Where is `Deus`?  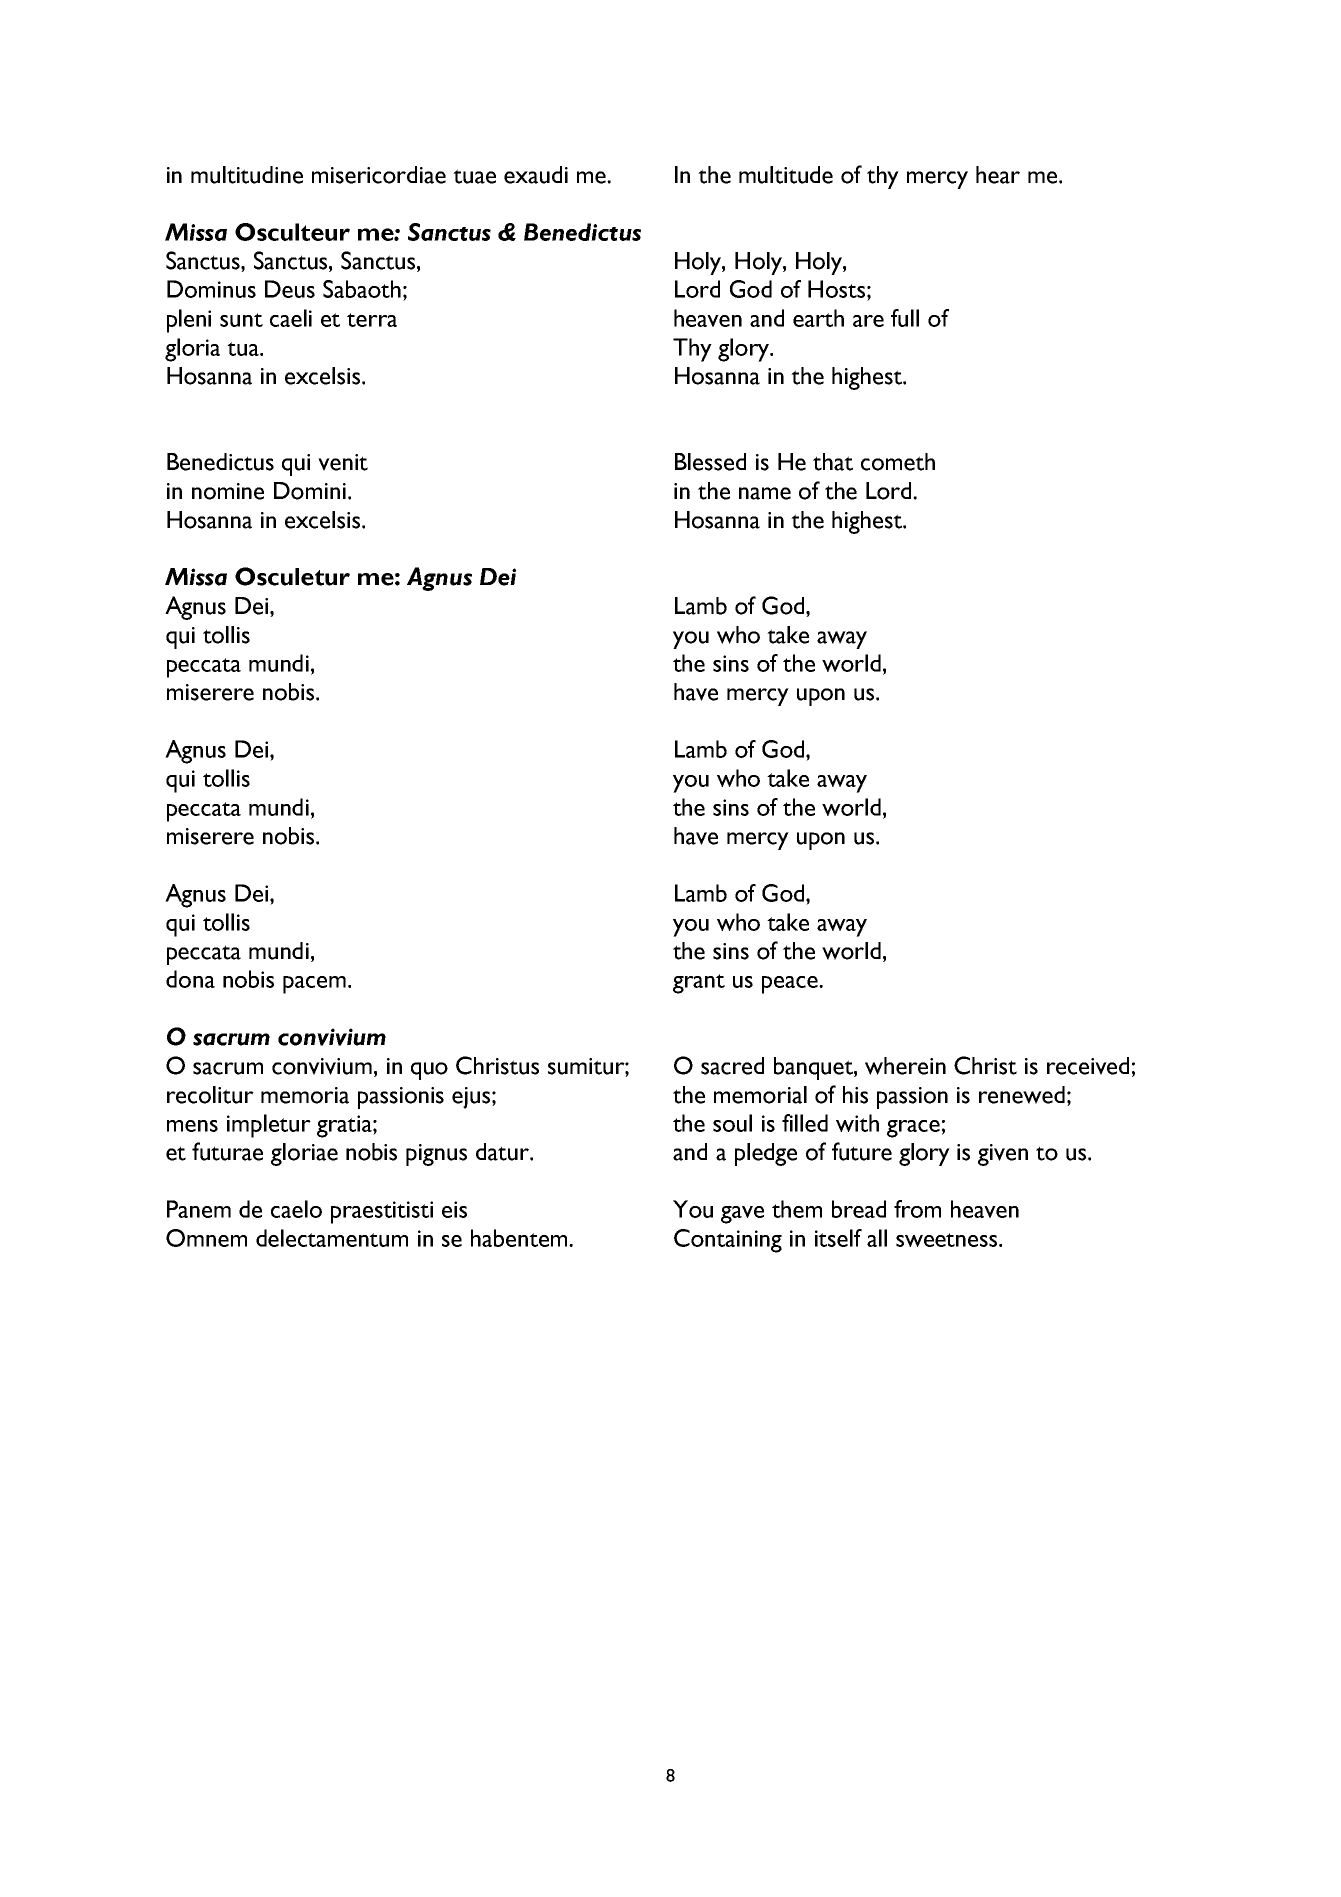 Deus is located at coordinates (290, 289).
